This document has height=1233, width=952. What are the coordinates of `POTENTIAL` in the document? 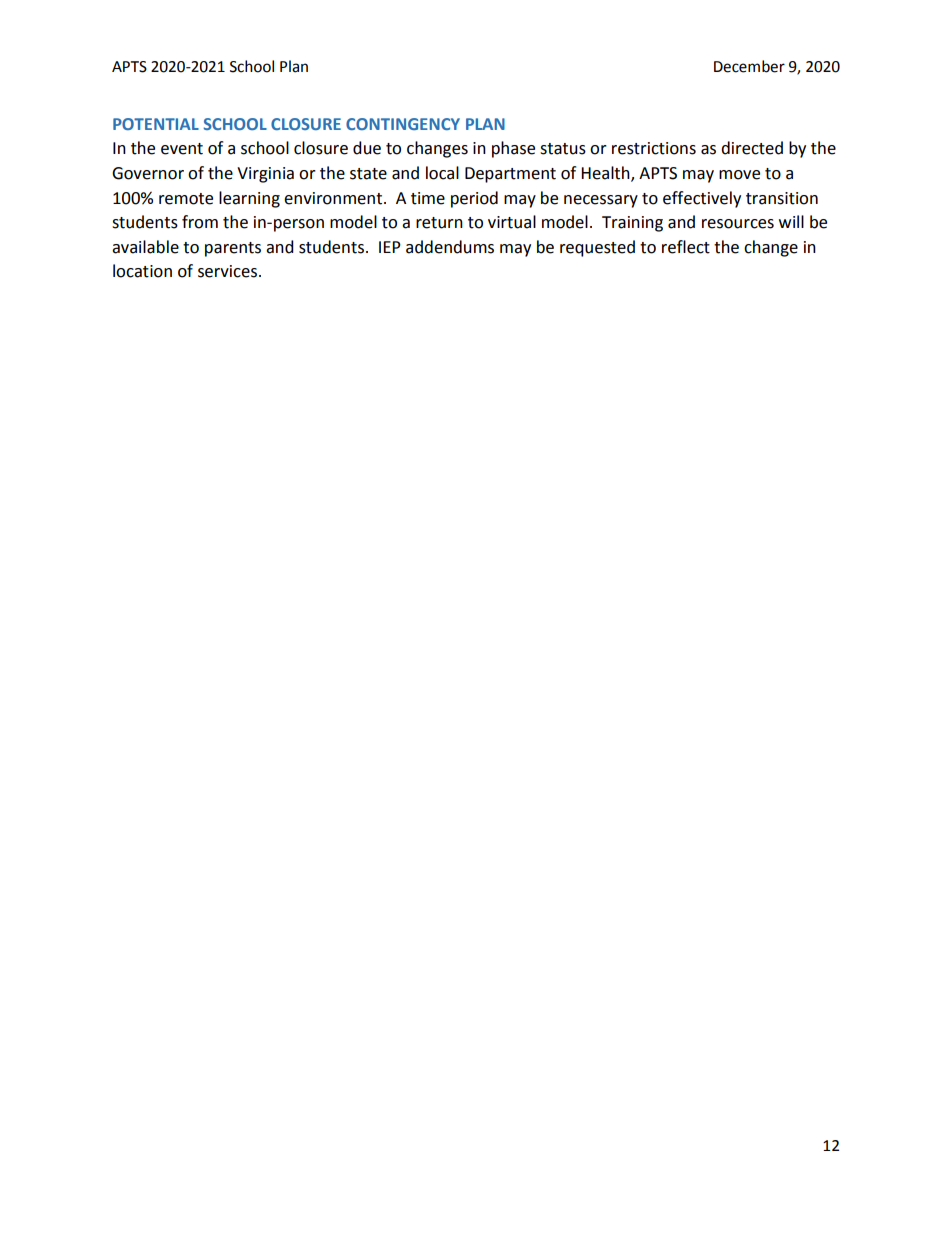 It's located at (156, 124).
